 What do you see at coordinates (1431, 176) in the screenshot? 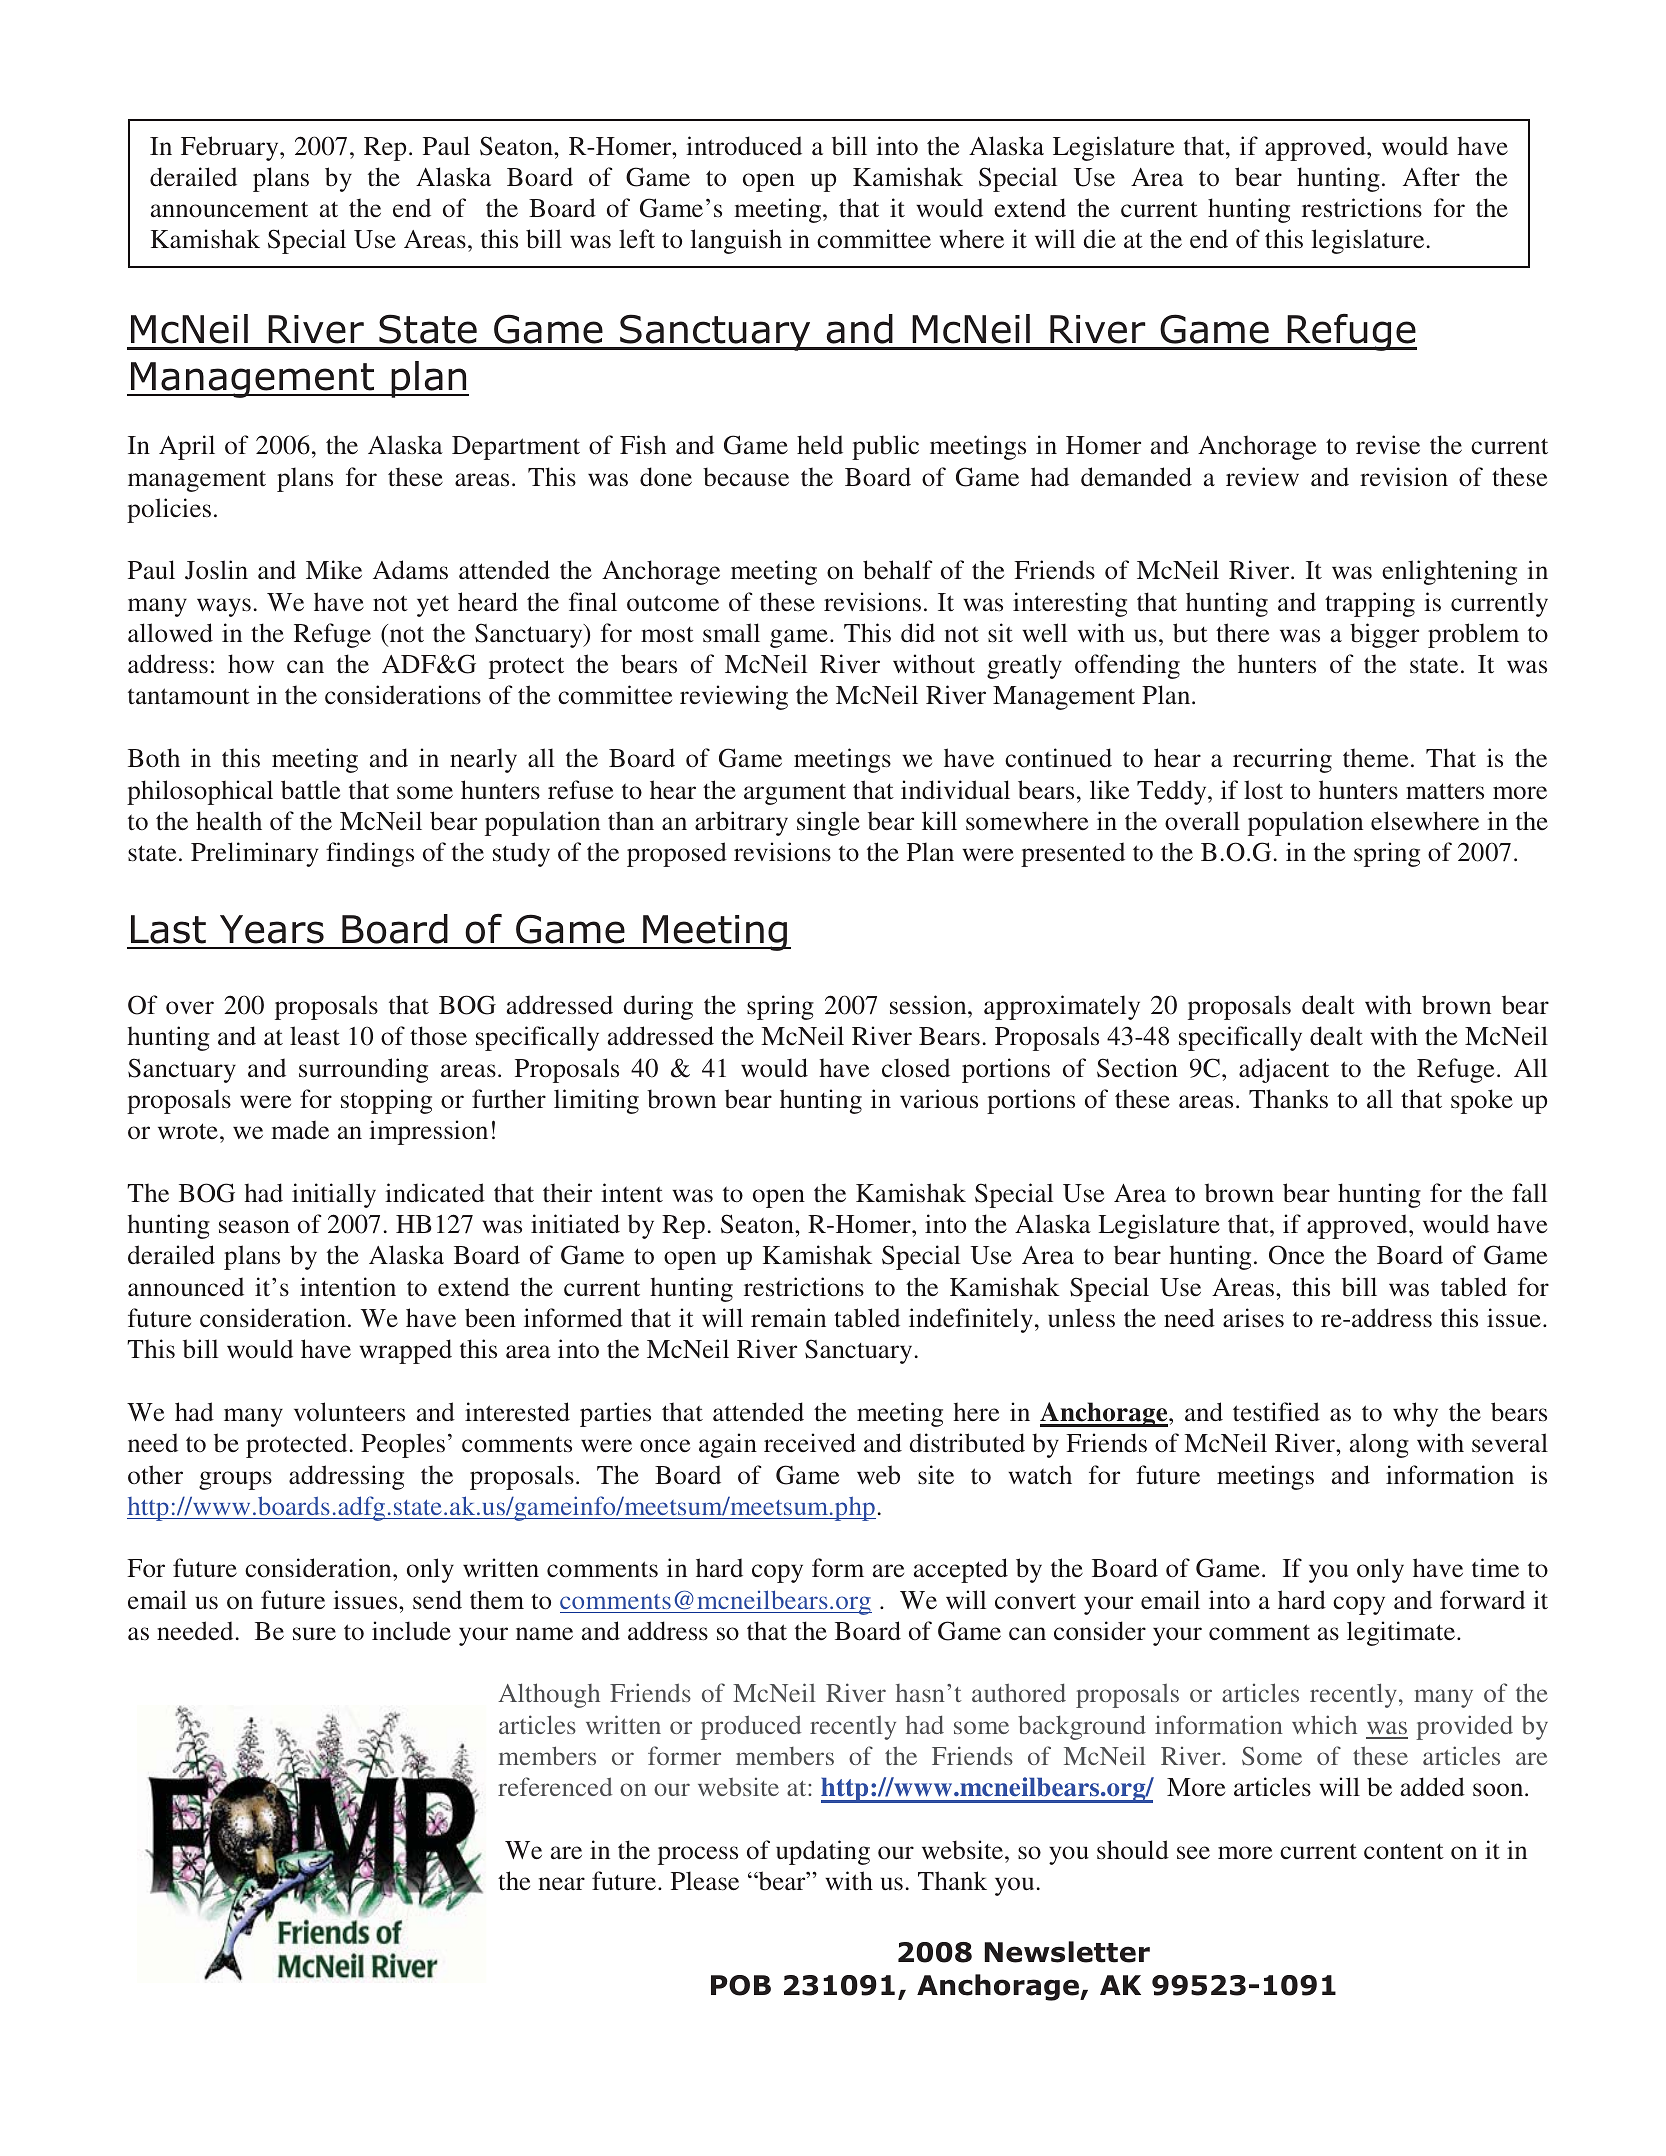
I see `After` at bounding box center [1431, 176].
